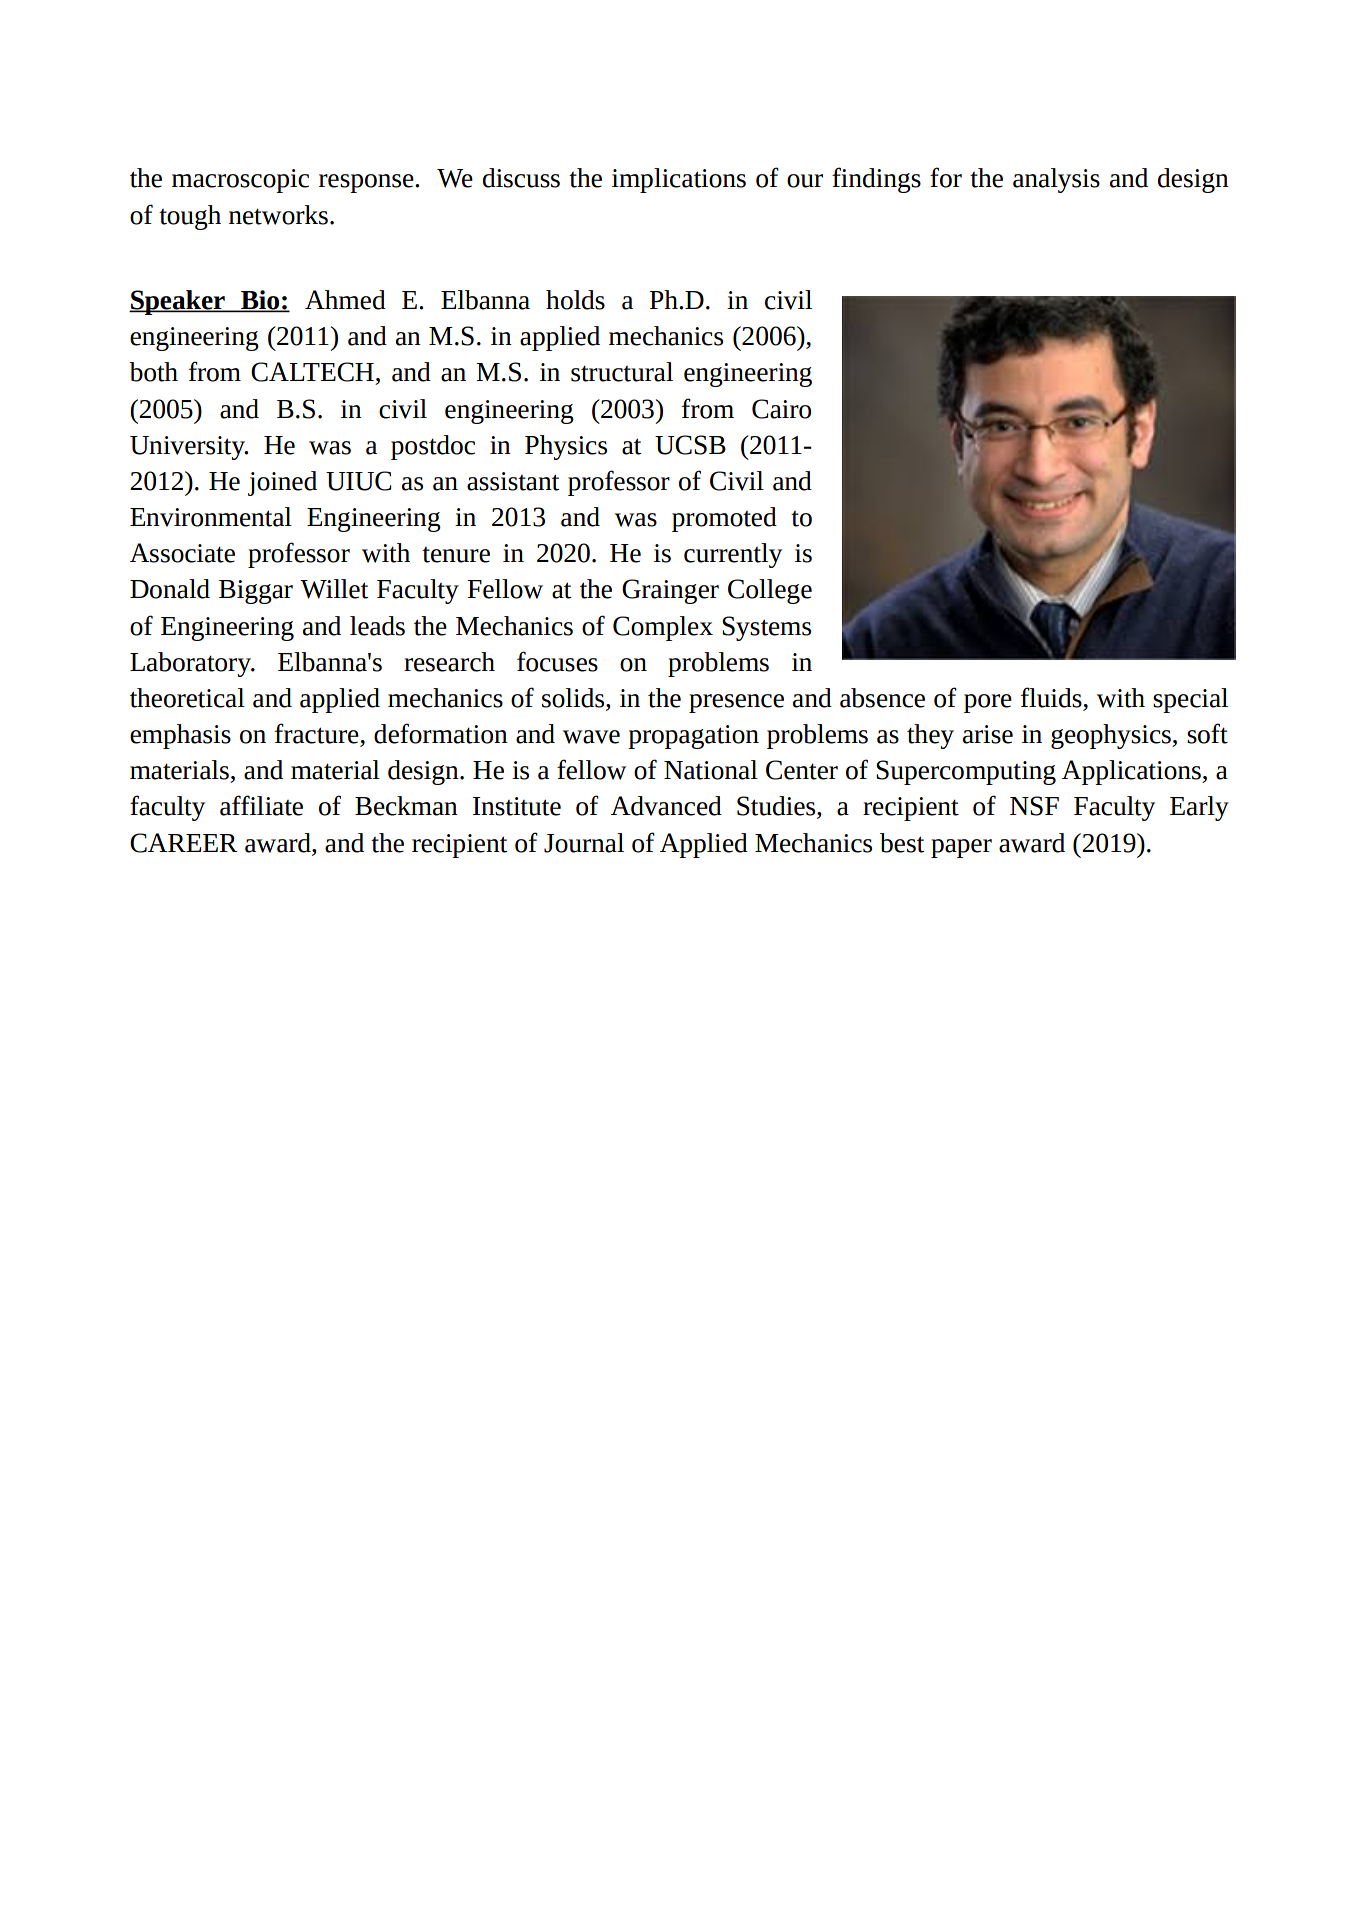  Describe the element at coordinates (622, 372) in the screenshot. I see `structural` at that location.
